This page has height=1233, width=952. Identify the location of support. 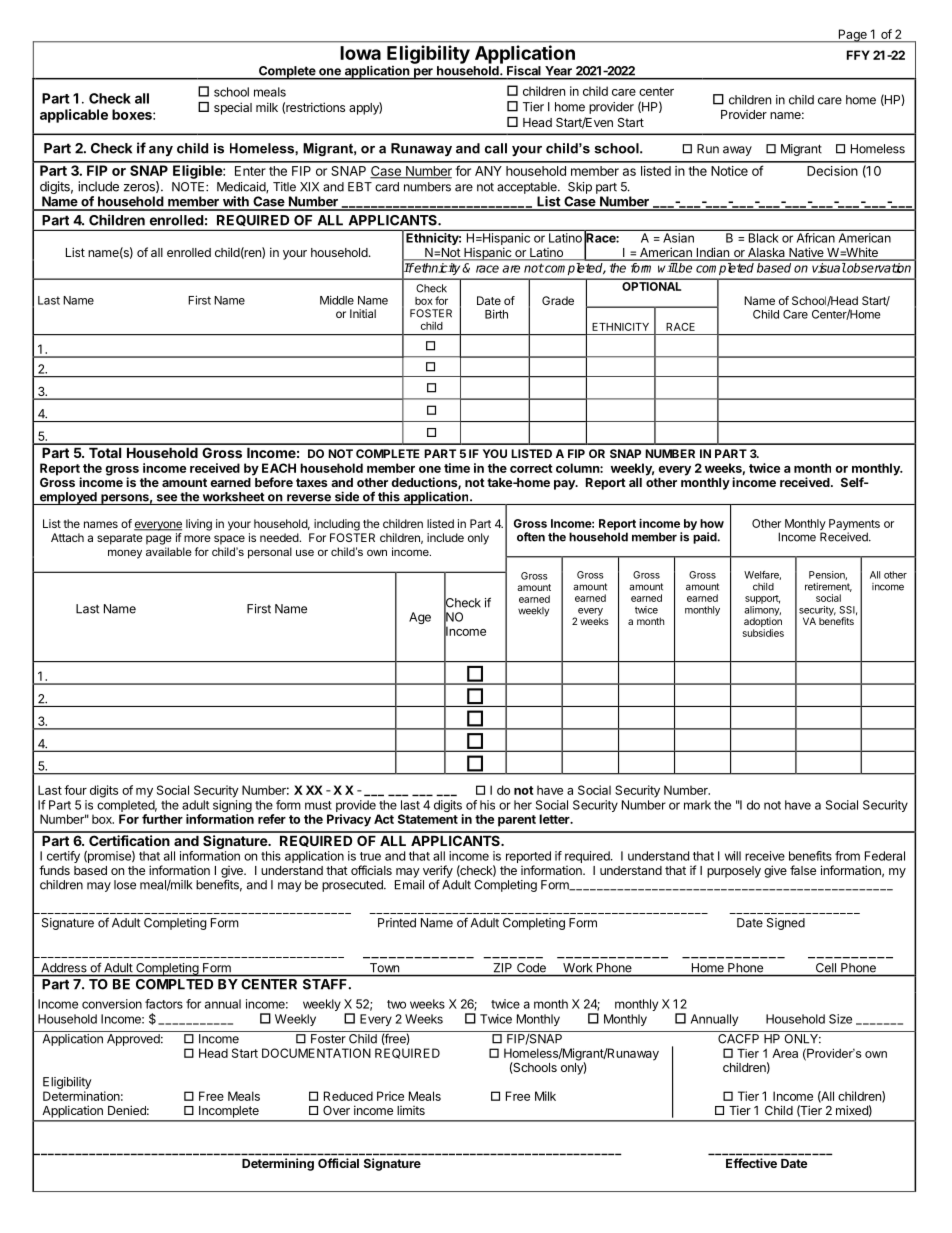
(762, 599).
